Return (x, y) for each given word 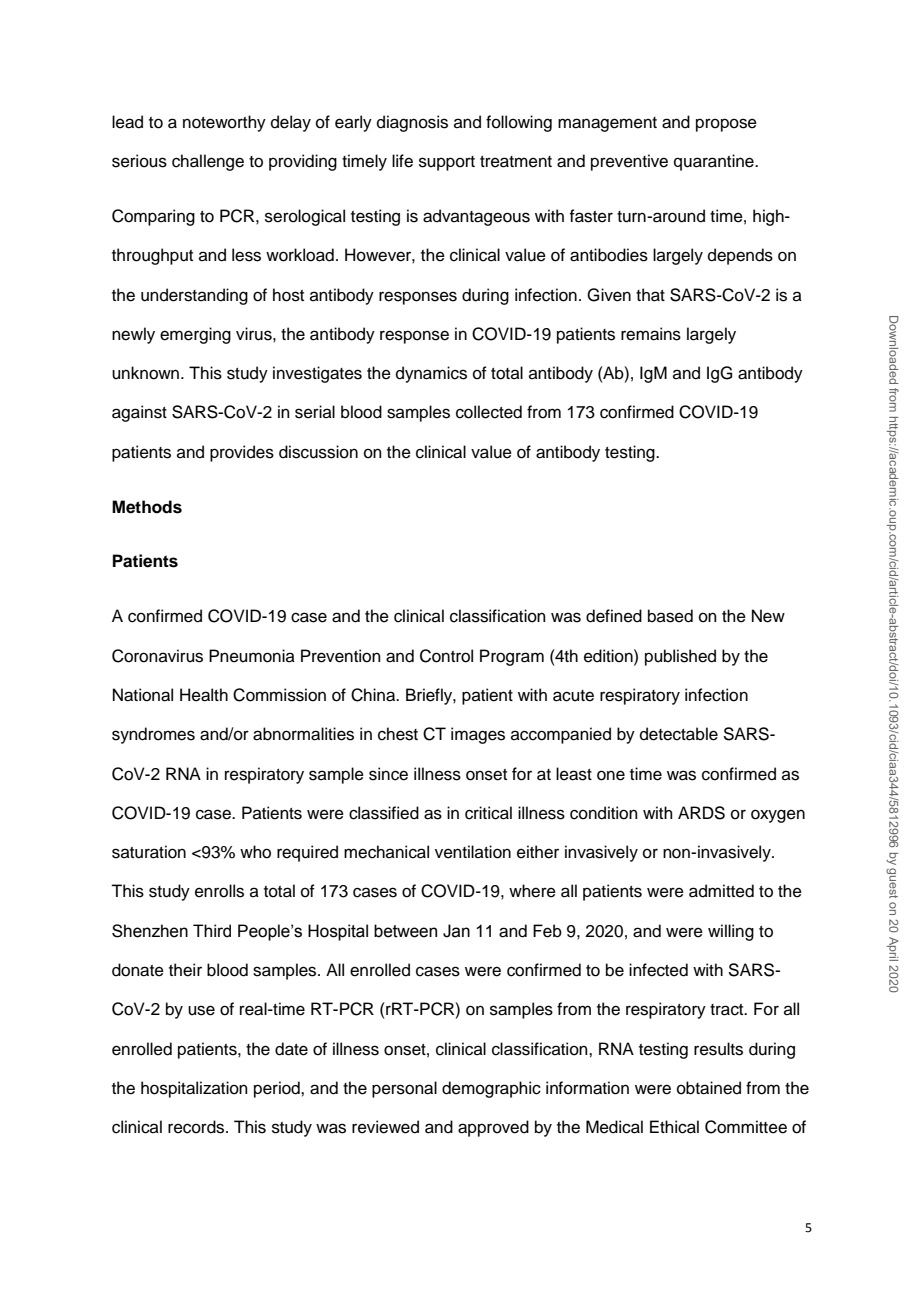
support (447, 163)
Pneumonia (252, 656)
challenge (208, 162)
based (670, 616)
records (197, 1127)
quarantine (715, 162)
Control (446, 656)
